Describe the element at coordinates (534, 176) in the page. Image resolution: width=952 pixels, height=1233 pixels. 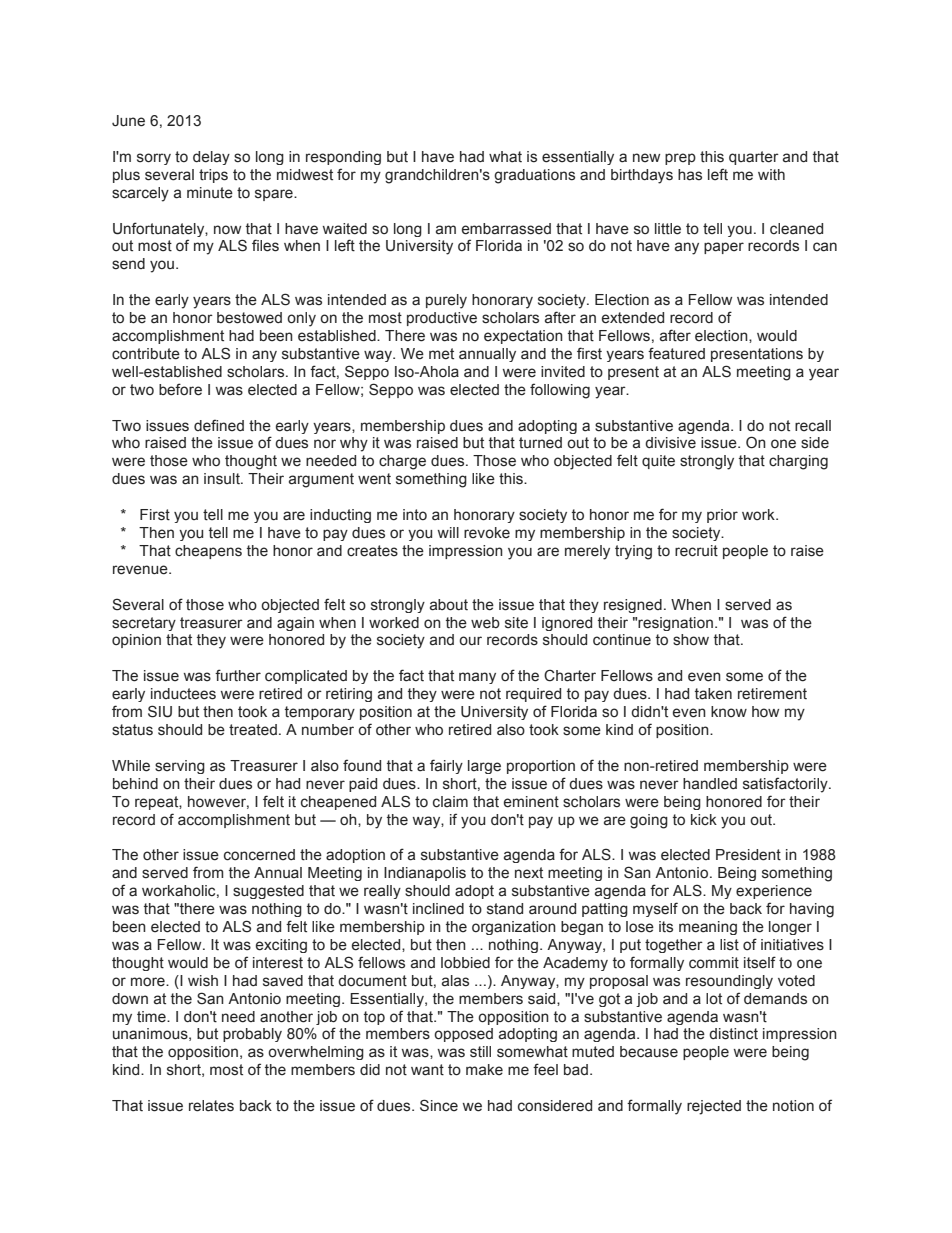
I see `graduations` at that location.
